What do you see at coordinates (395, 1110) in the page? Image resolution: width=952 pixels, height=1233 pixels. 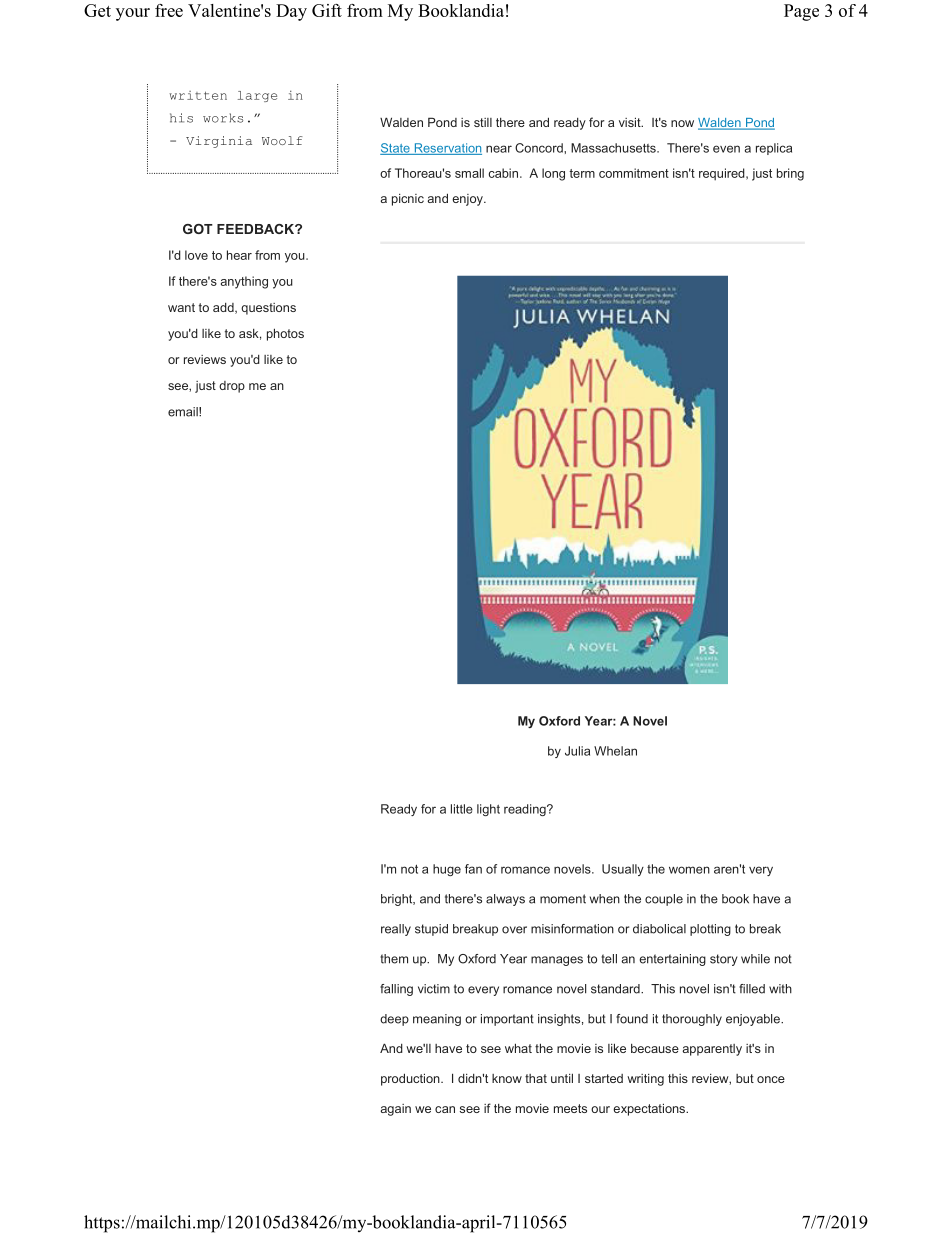 I see `again` at bounding box center [395, 1110].
